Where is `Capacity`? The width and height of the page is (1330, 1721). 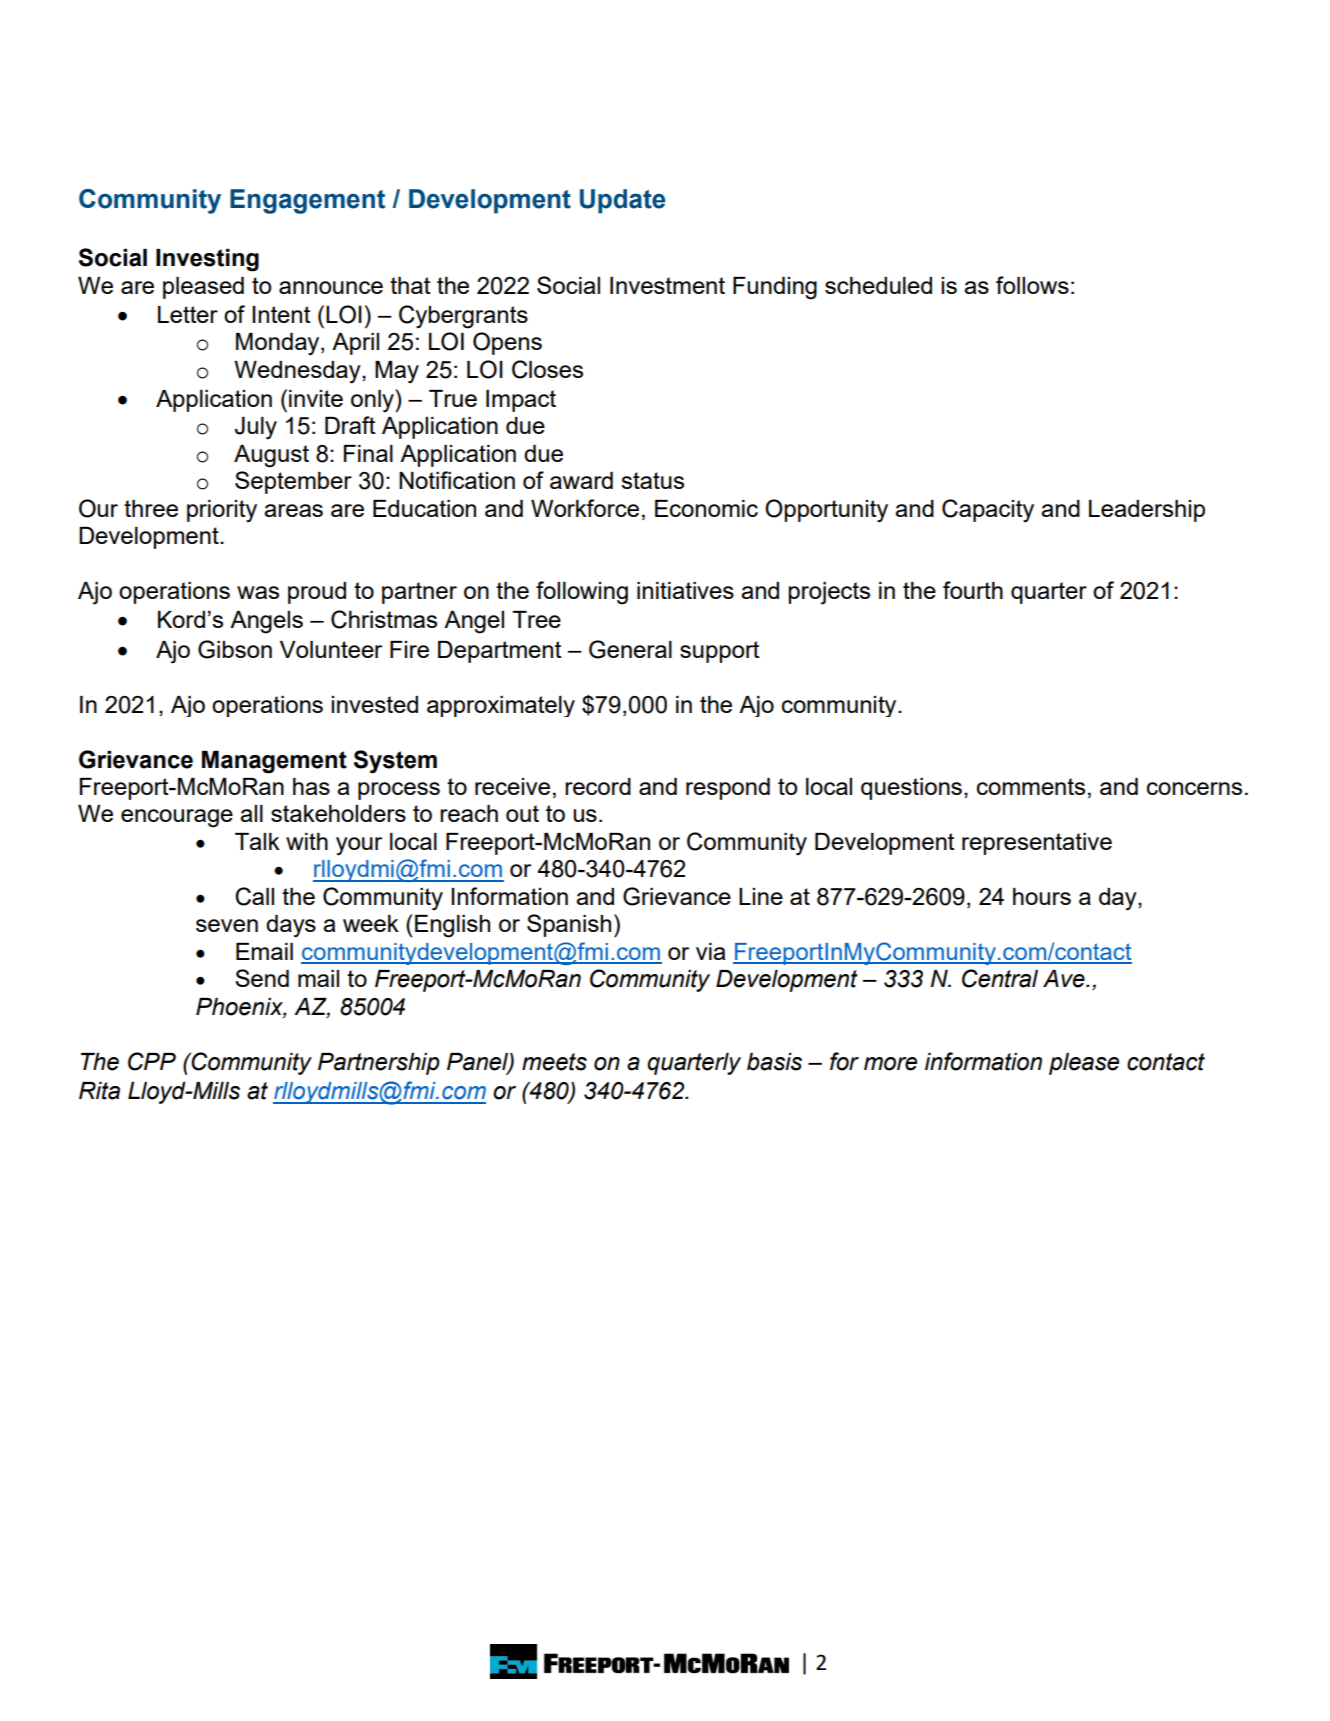 Capacity is located at coordinates (988, 510).
